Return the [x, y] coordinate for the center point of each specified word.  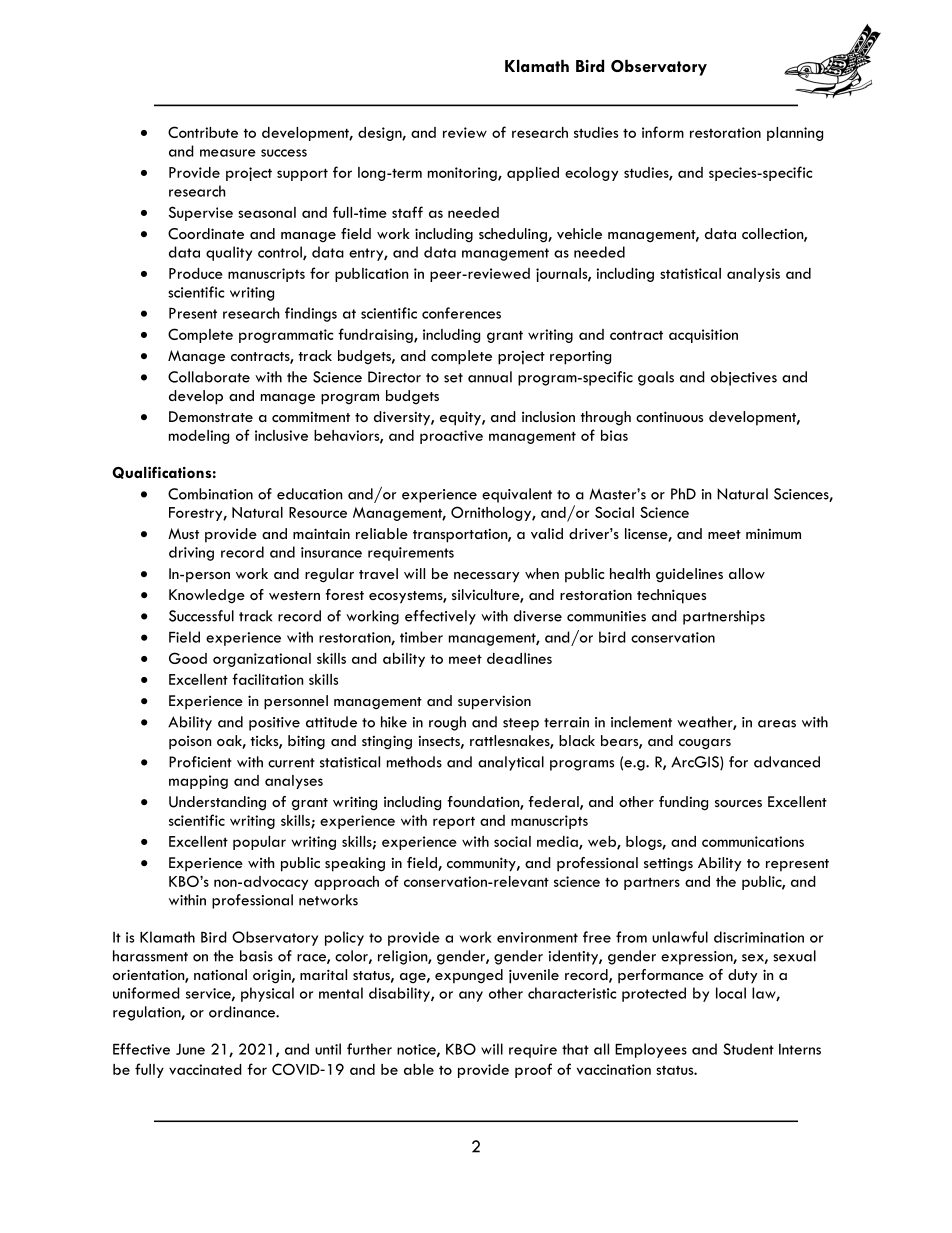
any [471, 996]
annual [490, 377]
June [190, 1049]
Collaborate [209, 377]
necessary [487, 577]
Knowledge [207, 596]
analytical [511, 763]
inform [663, 132]
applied [533, 174]
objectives [744, 378]
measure [228, 153]
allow [747, 573]
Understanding [217, 803]
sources [738, 803]
